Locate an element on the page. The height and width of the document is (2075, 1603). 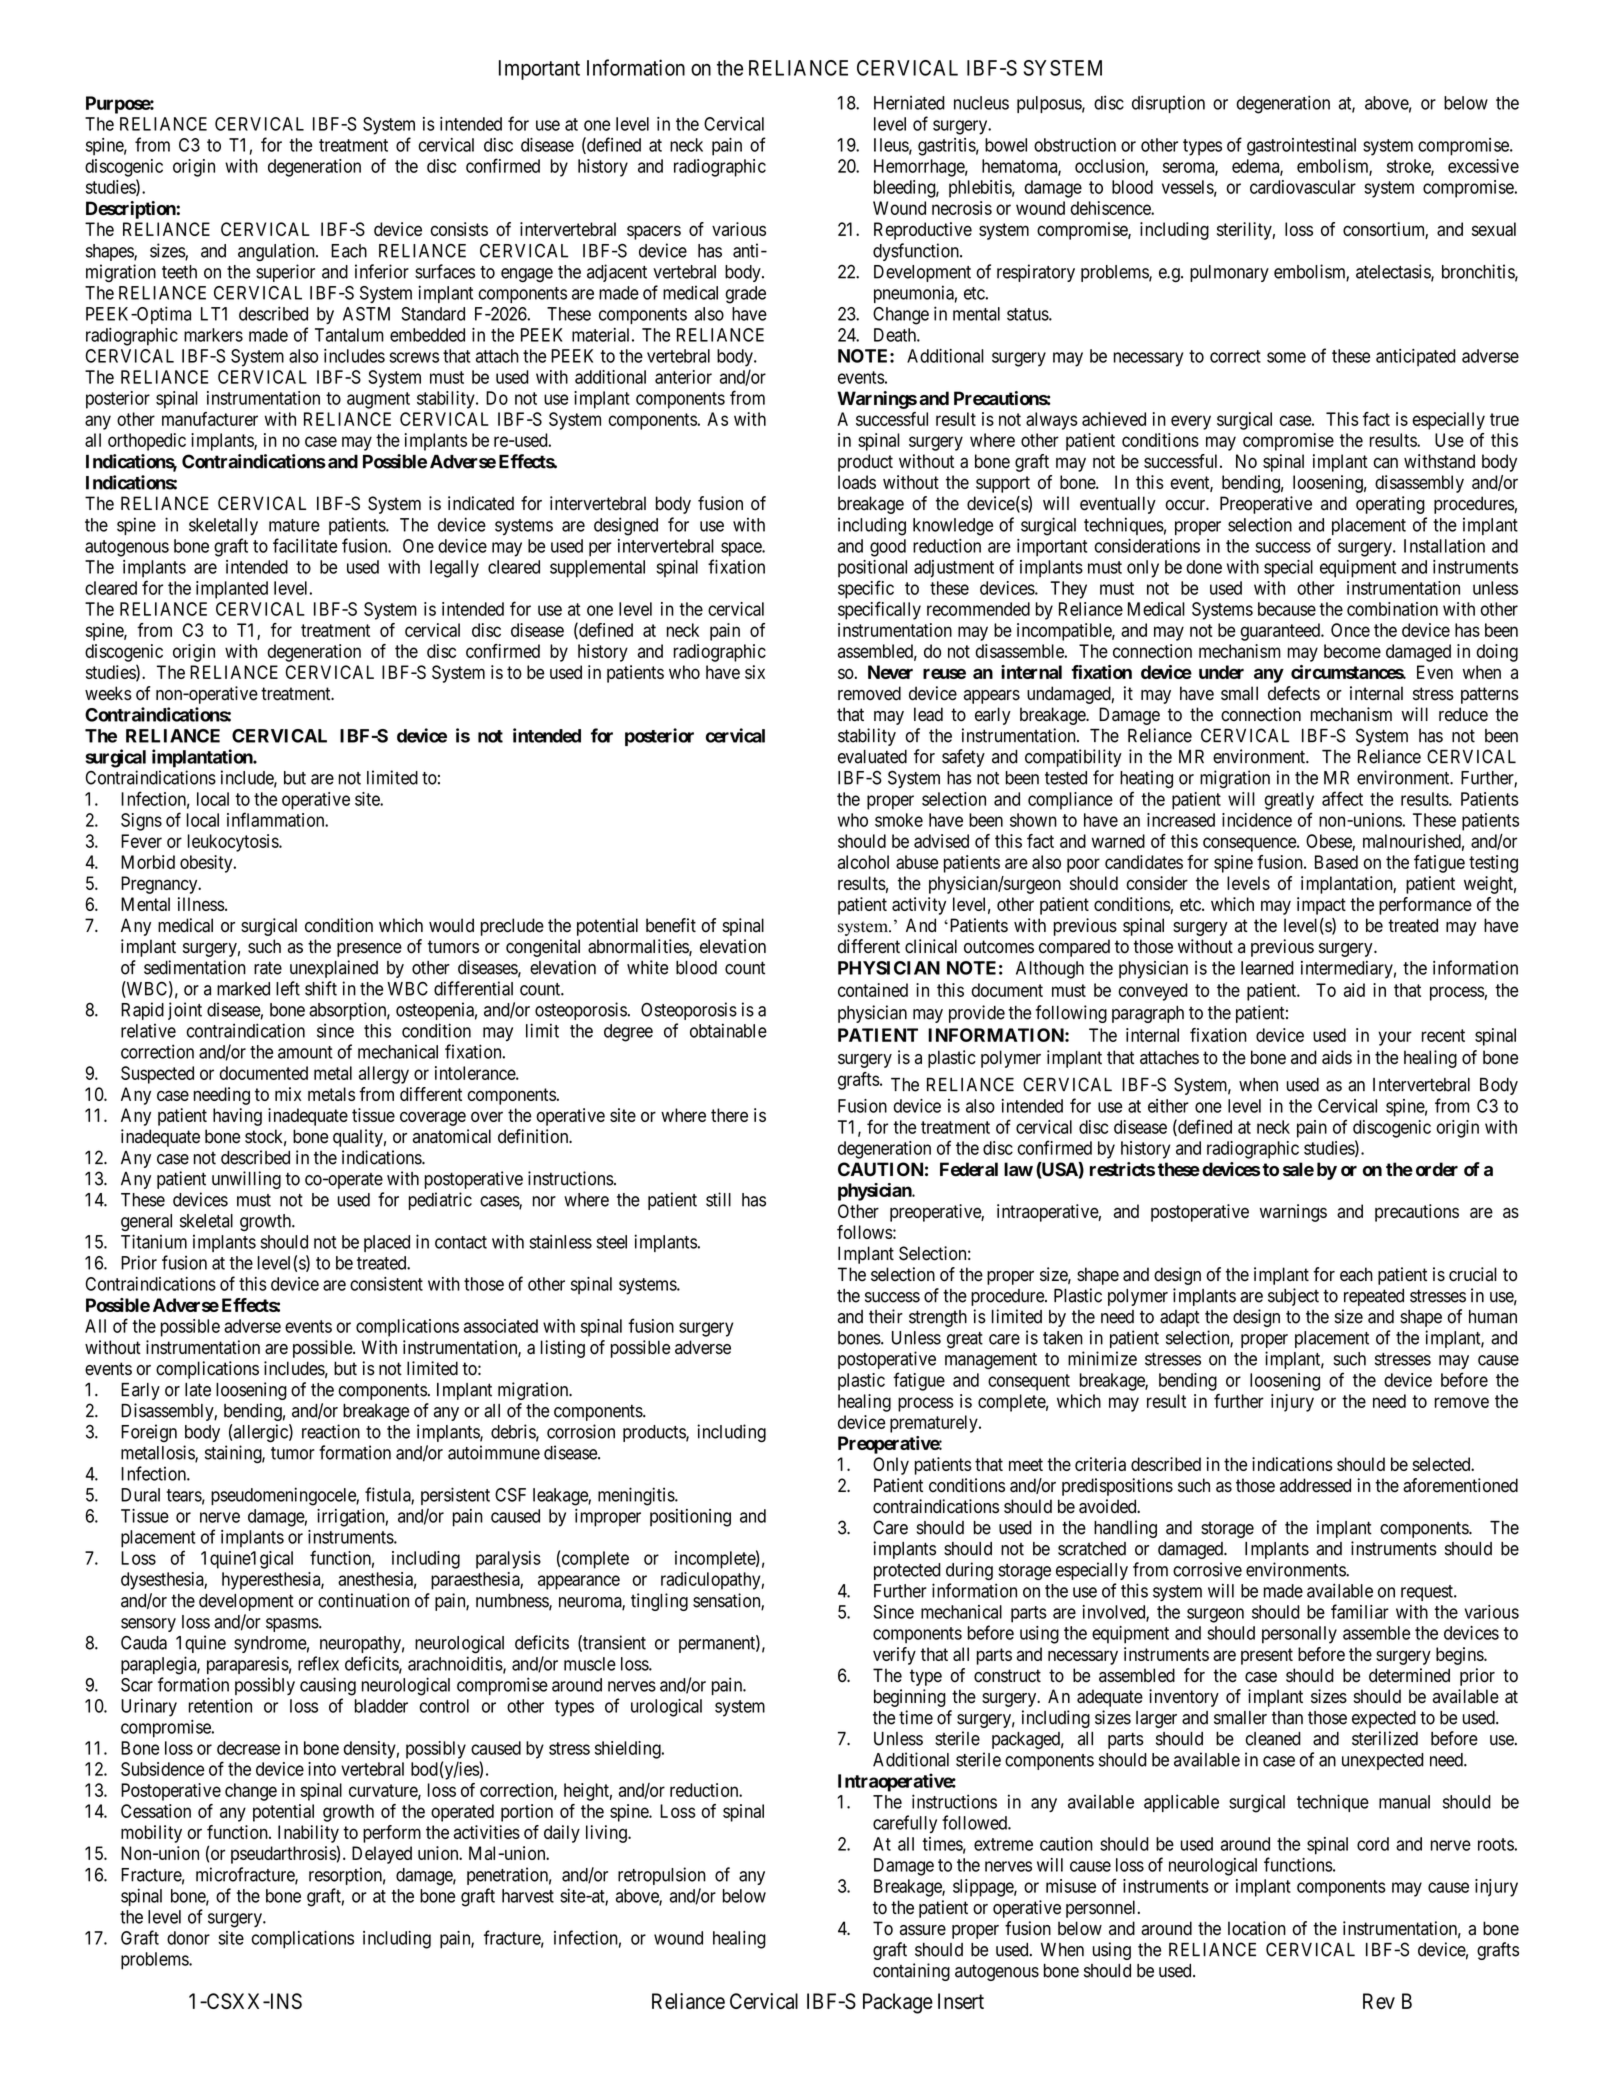
amount is located at coordinates (305, 1052).
